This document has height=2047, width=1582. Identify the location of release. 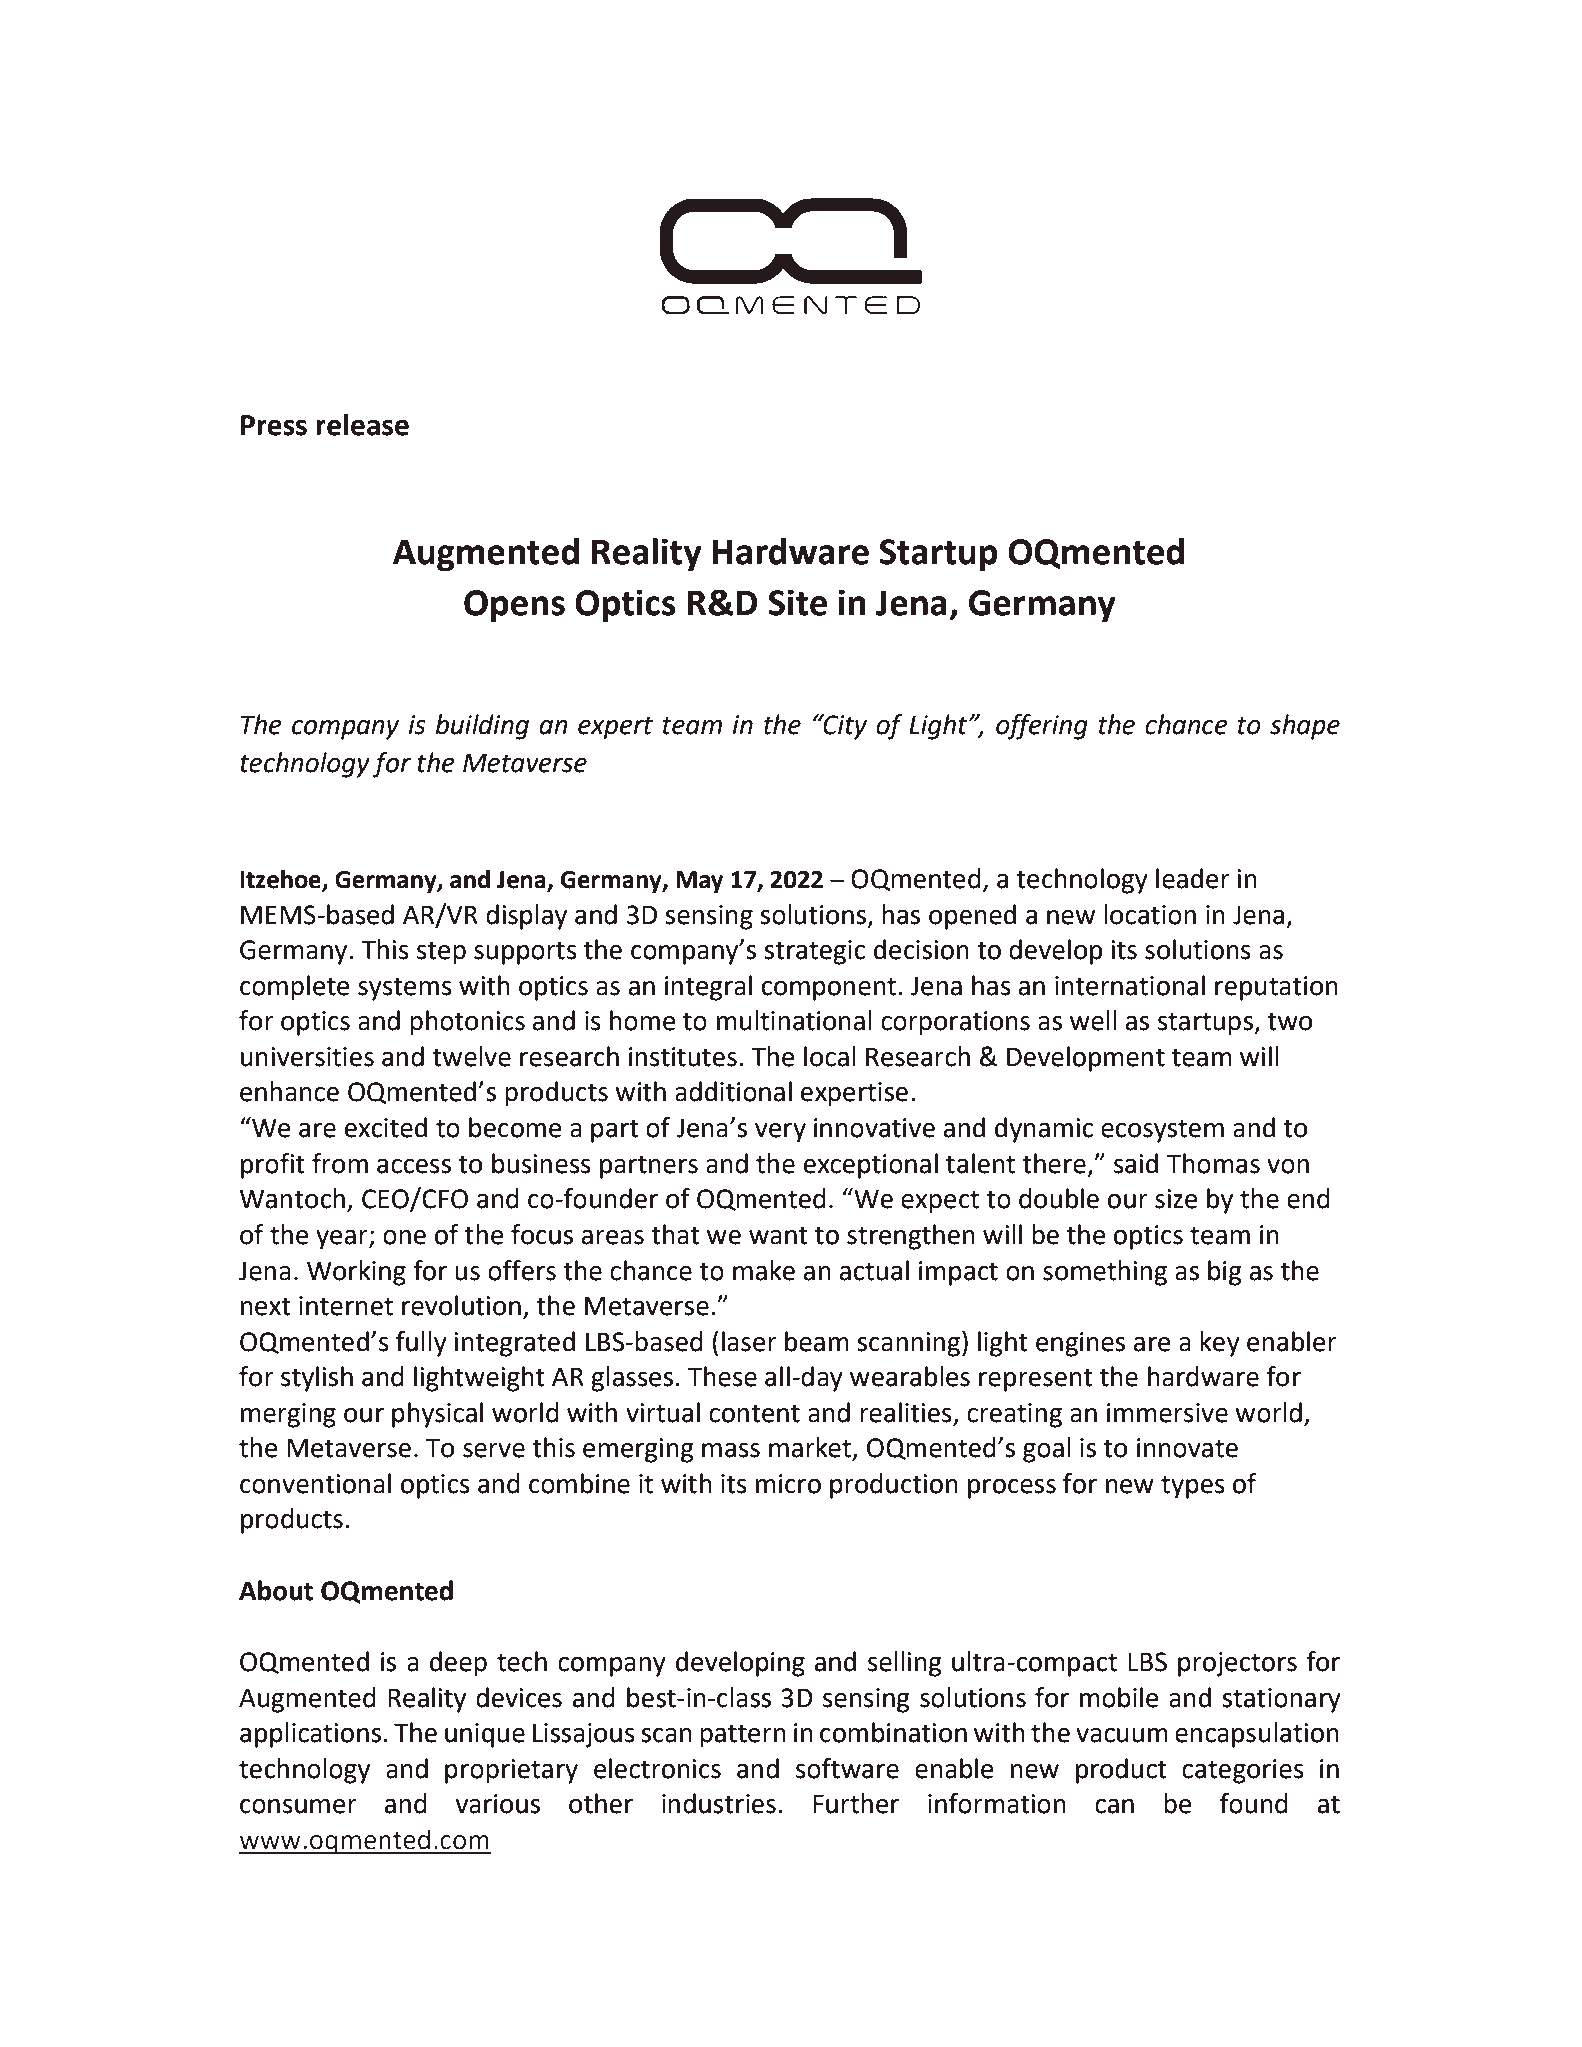
(362, 425).
